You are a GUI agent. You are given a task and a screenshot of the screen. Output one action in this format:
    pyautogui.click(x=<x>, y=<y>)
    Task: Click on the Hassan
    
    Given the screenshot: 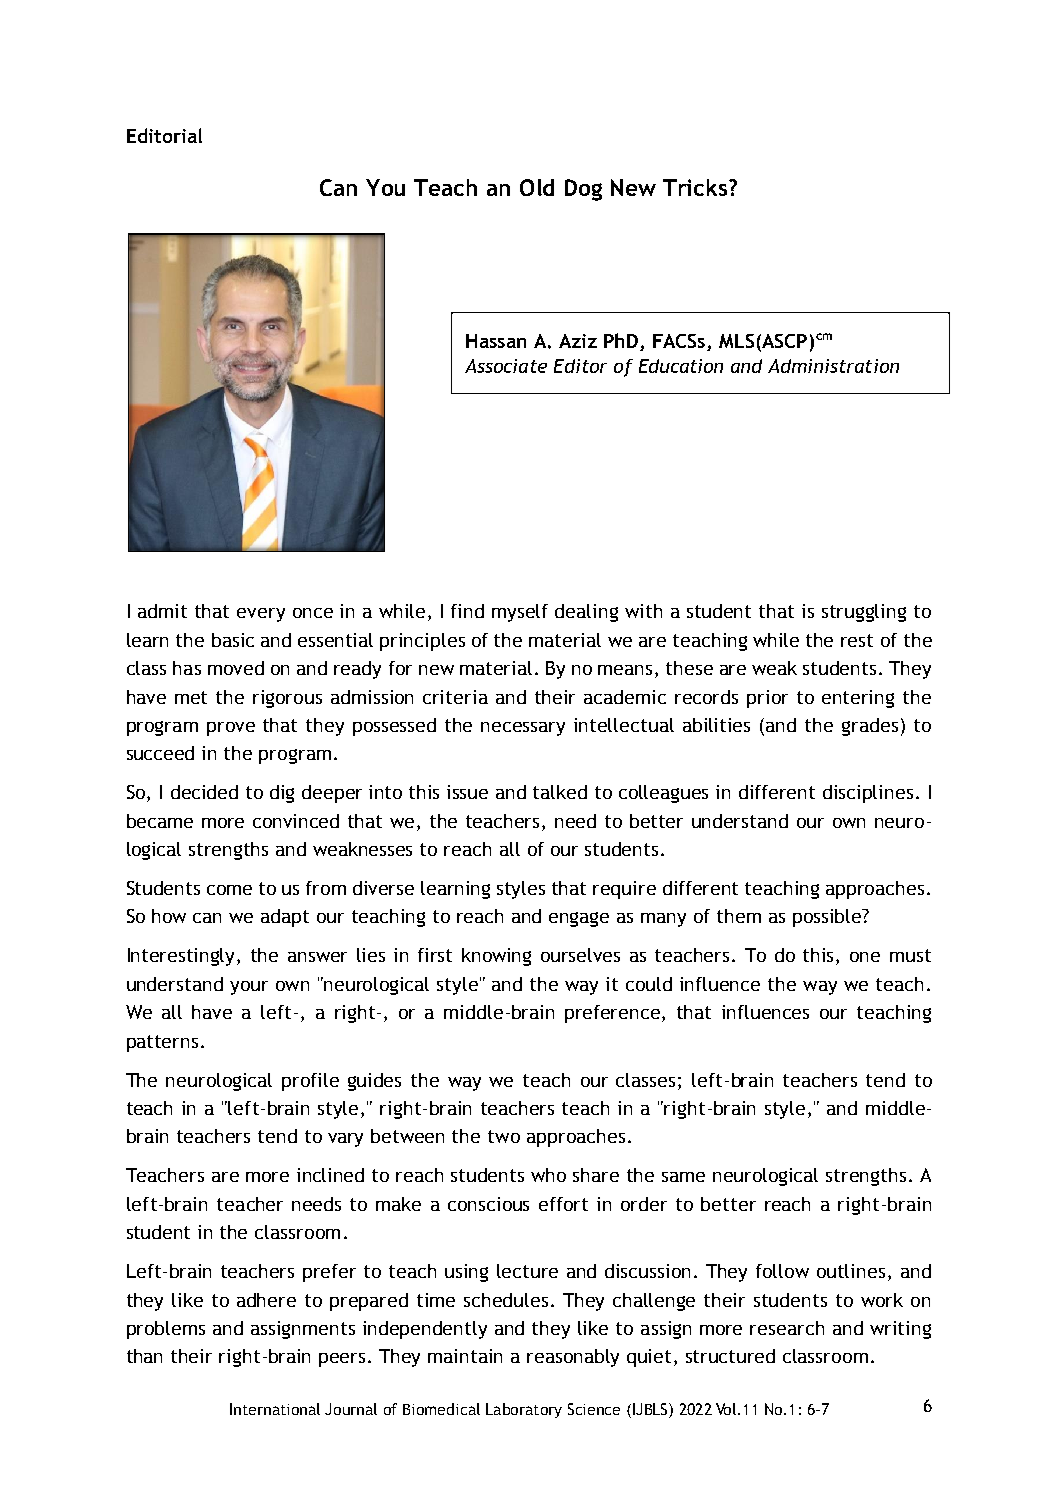 What is the action you would take?
    pyautogui.click(x=496, y=341)
